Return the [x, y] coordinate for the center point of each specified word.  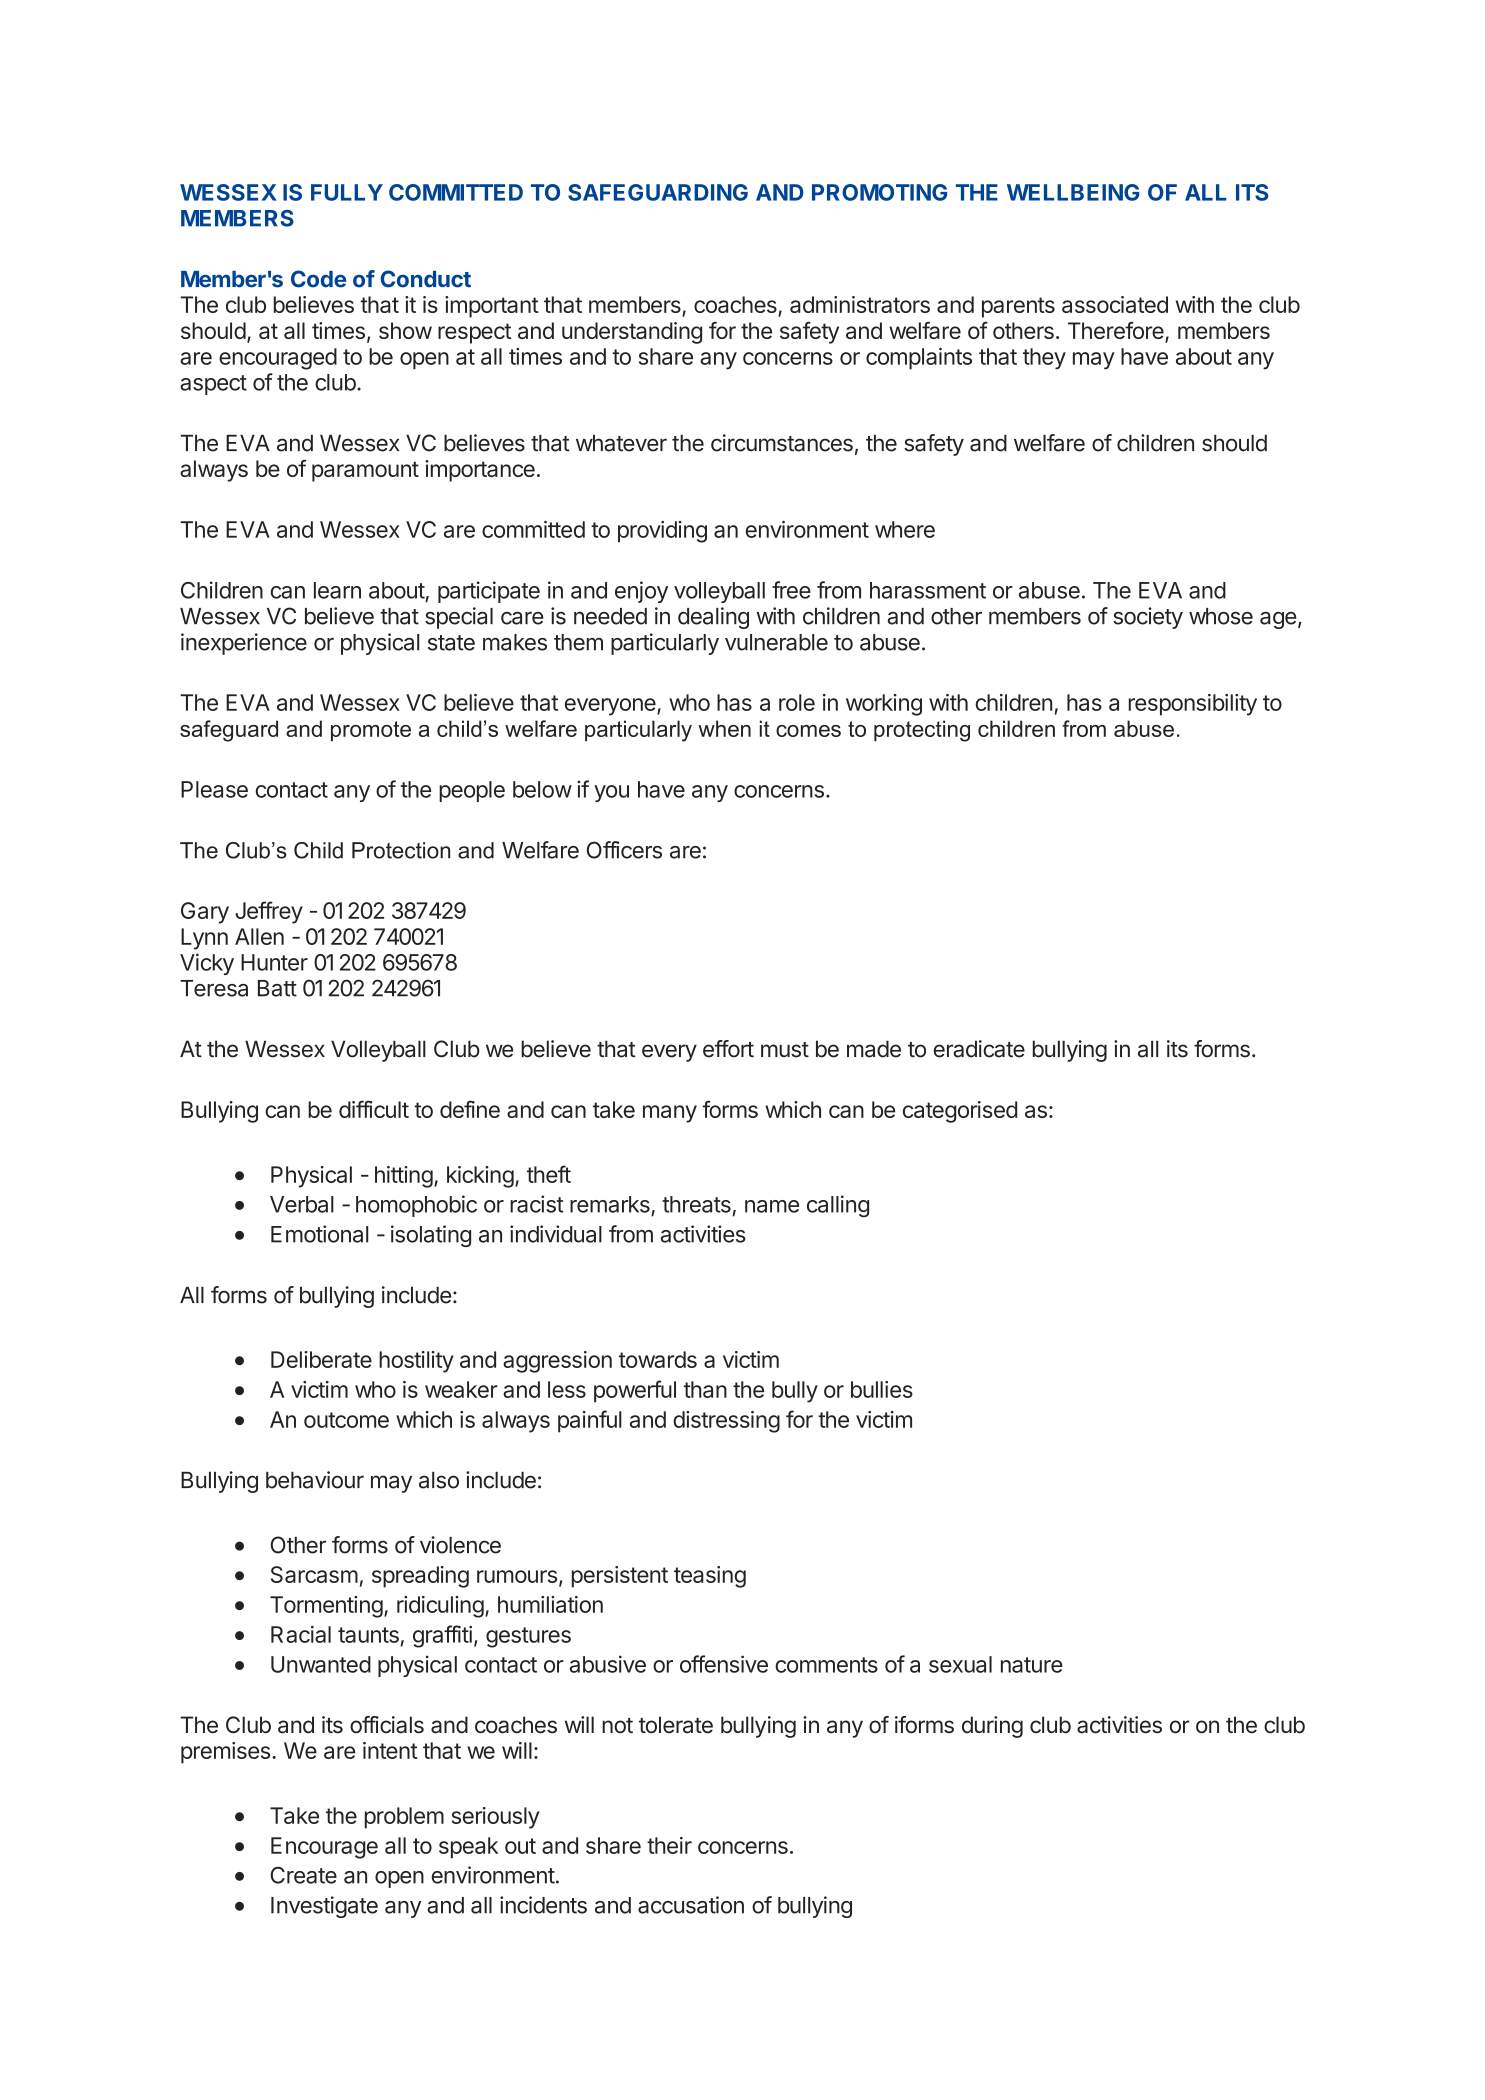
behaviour [315, 1480]
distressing [726, 1422]
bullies [882, 1389]
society [1148, 618]
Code [318, 279]
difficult [374, 1109]
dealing [713, 618]
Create [304, 1875]
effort [728, 1049]
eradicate [979, 1049]
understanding [632, 333]
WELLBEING [1073, 192]
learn [337, 590]
